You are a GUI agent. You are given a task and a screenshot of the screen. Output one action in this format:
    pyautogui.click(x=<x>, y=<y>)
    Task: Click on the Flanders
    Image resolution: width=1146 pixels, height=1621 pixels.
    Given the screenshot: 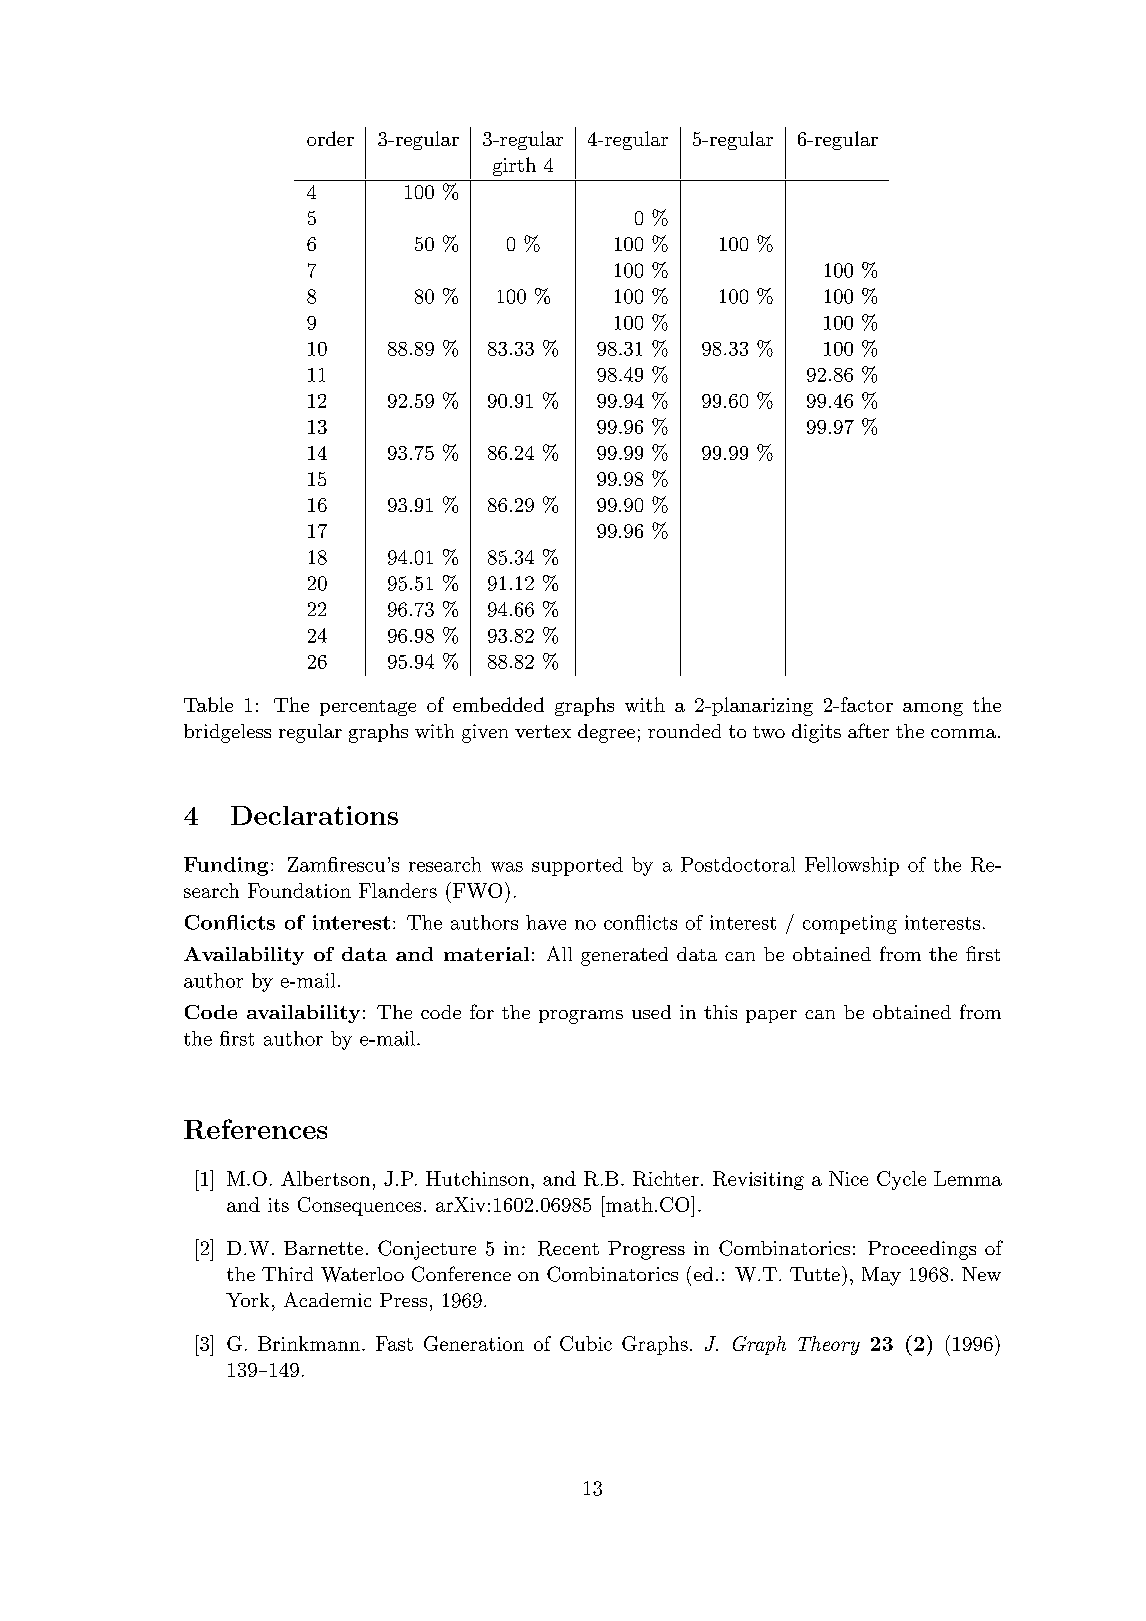 What is the action you would take?
    pyautogui.click(x=398, y=890)
